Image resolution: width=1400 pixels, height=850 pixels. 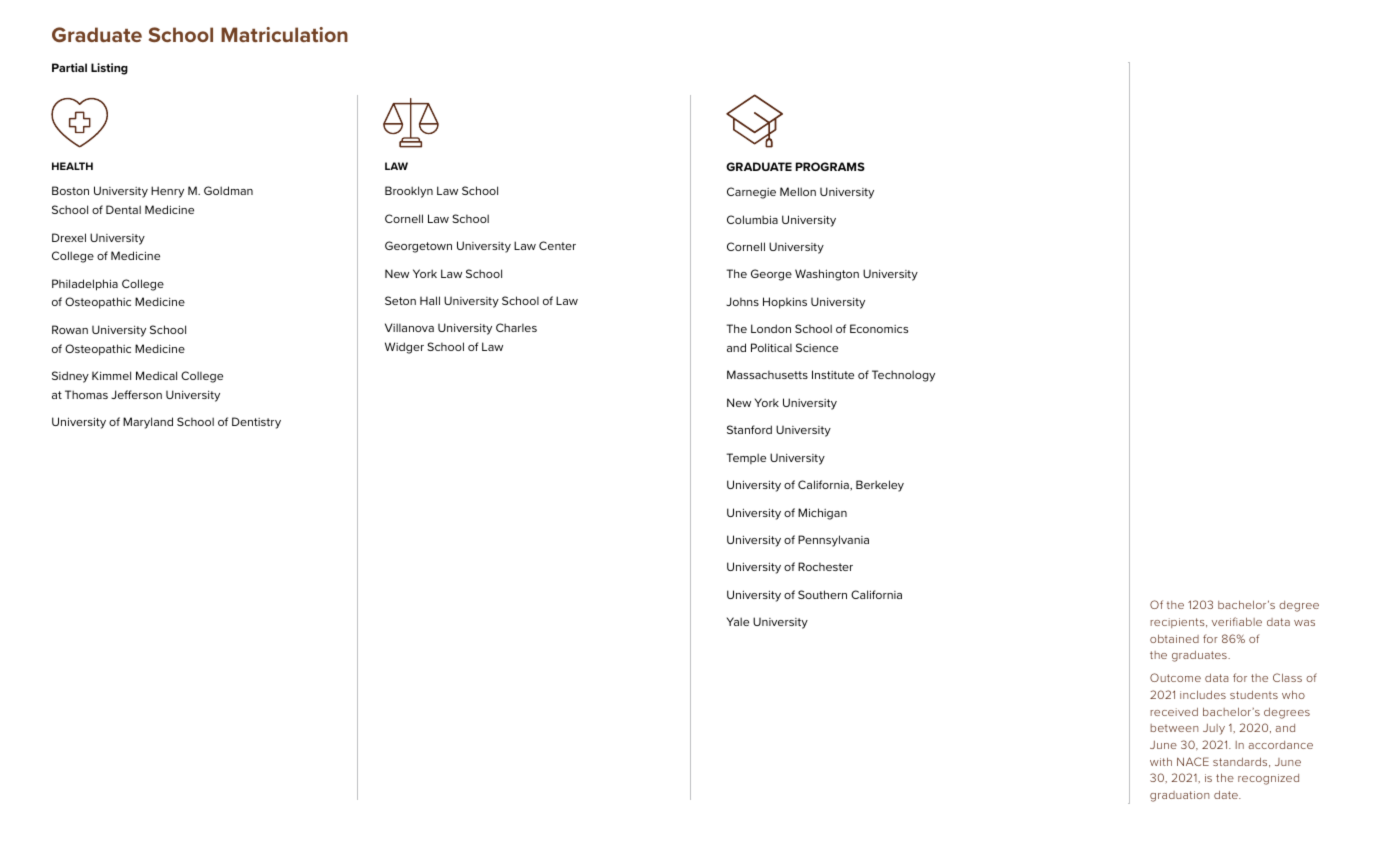 What do you see at coordinates (738, 621) in the screenshot?
I see `Yale` at bounding box center [738, 621].
